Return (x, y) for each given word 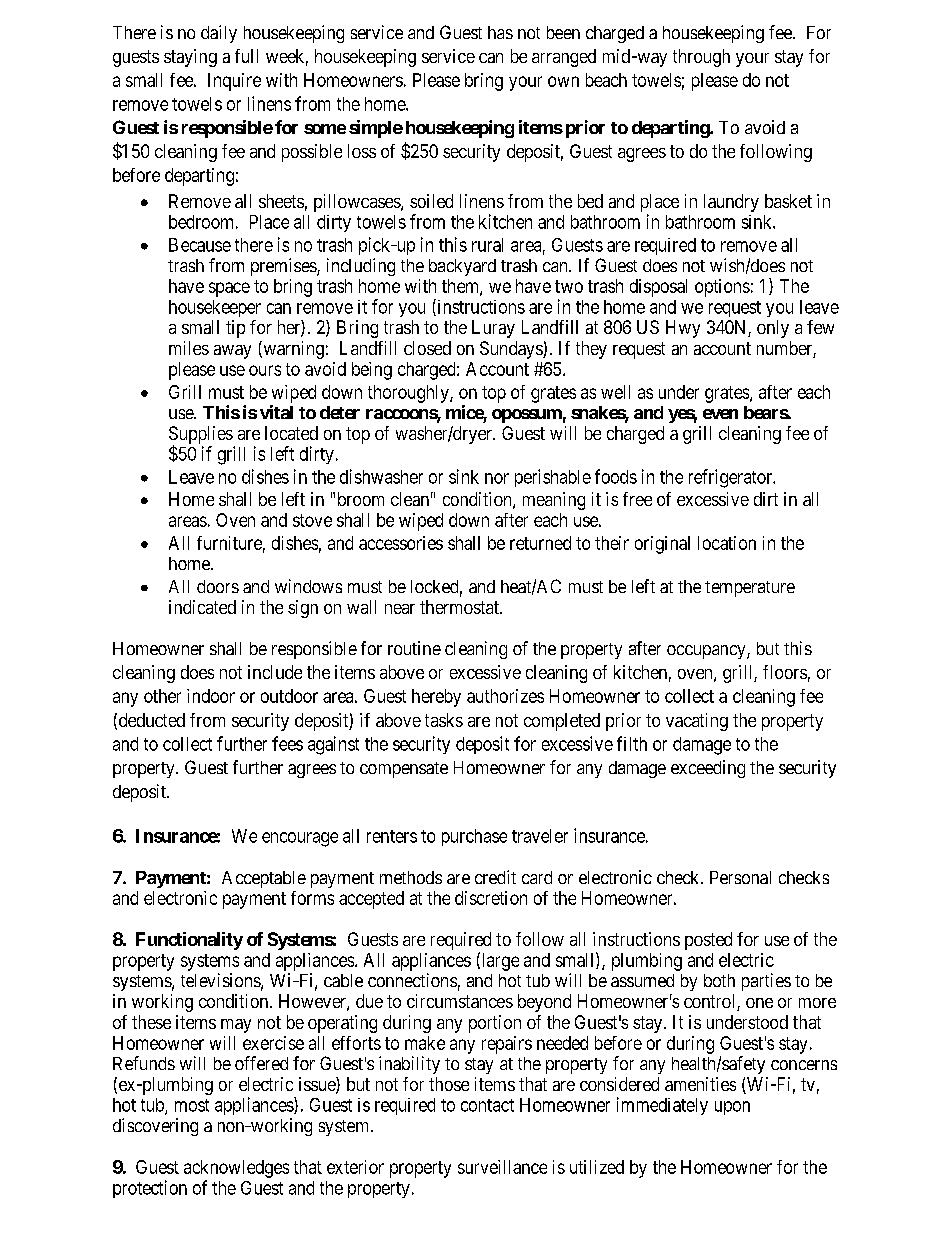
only (773, 329)
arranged (564, 58)
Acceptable (264, 879)
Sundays (512, 350)
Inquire (234, 82)
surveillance (502, 1167)
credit (495, 877)
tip (235, 329)
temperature (750, 589)
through (701, 58)
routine (414, 648)
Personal (740, 877)
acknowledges (236, 1169)
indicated (202, 607)
